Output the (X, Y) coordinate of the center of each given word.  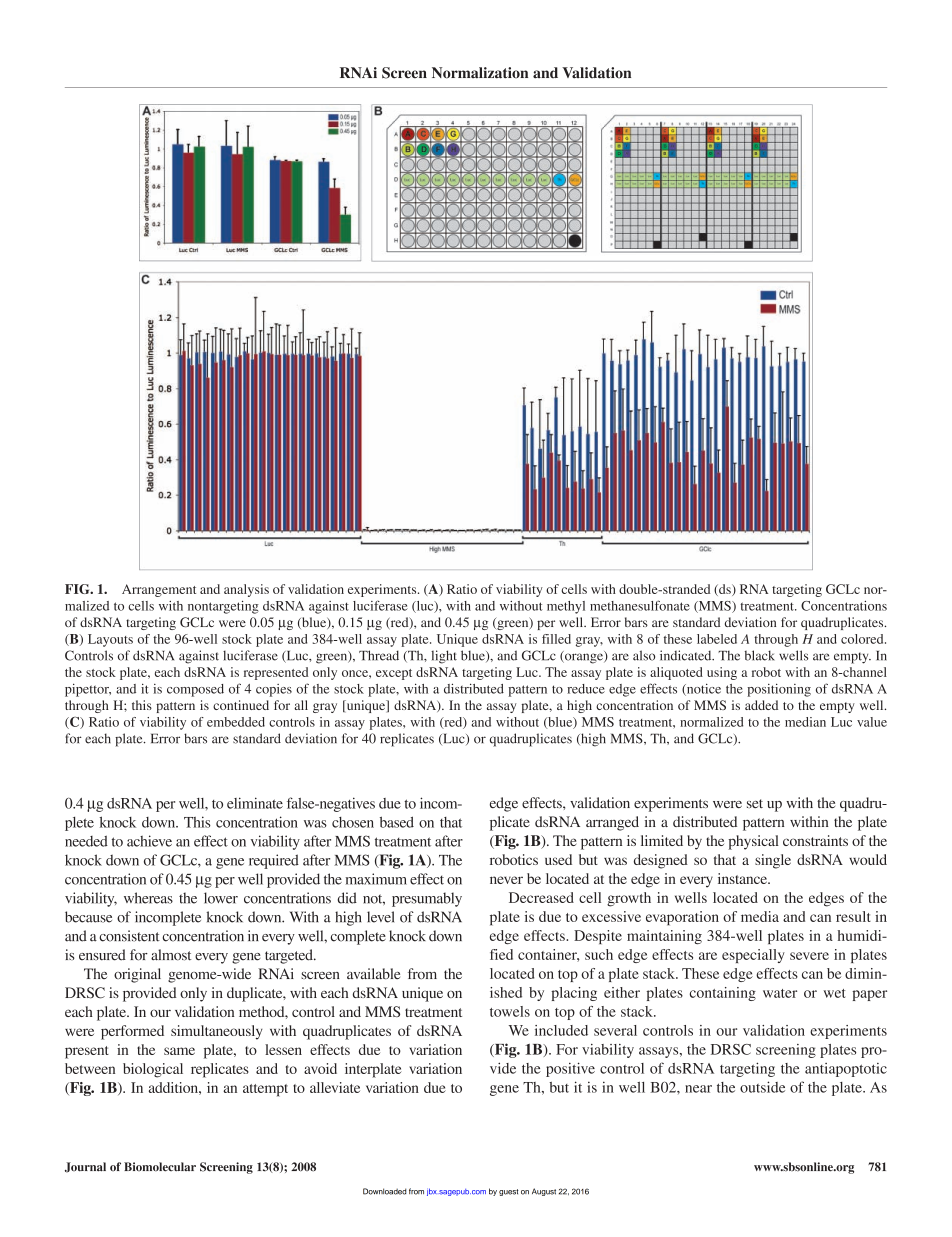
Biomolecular (160, 1167)
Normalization (480, 73)
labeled (717, 639)
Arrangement (159, 590)
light (444, 657)
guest (509, 1192)
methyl (566, 607)
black (760, 655)
